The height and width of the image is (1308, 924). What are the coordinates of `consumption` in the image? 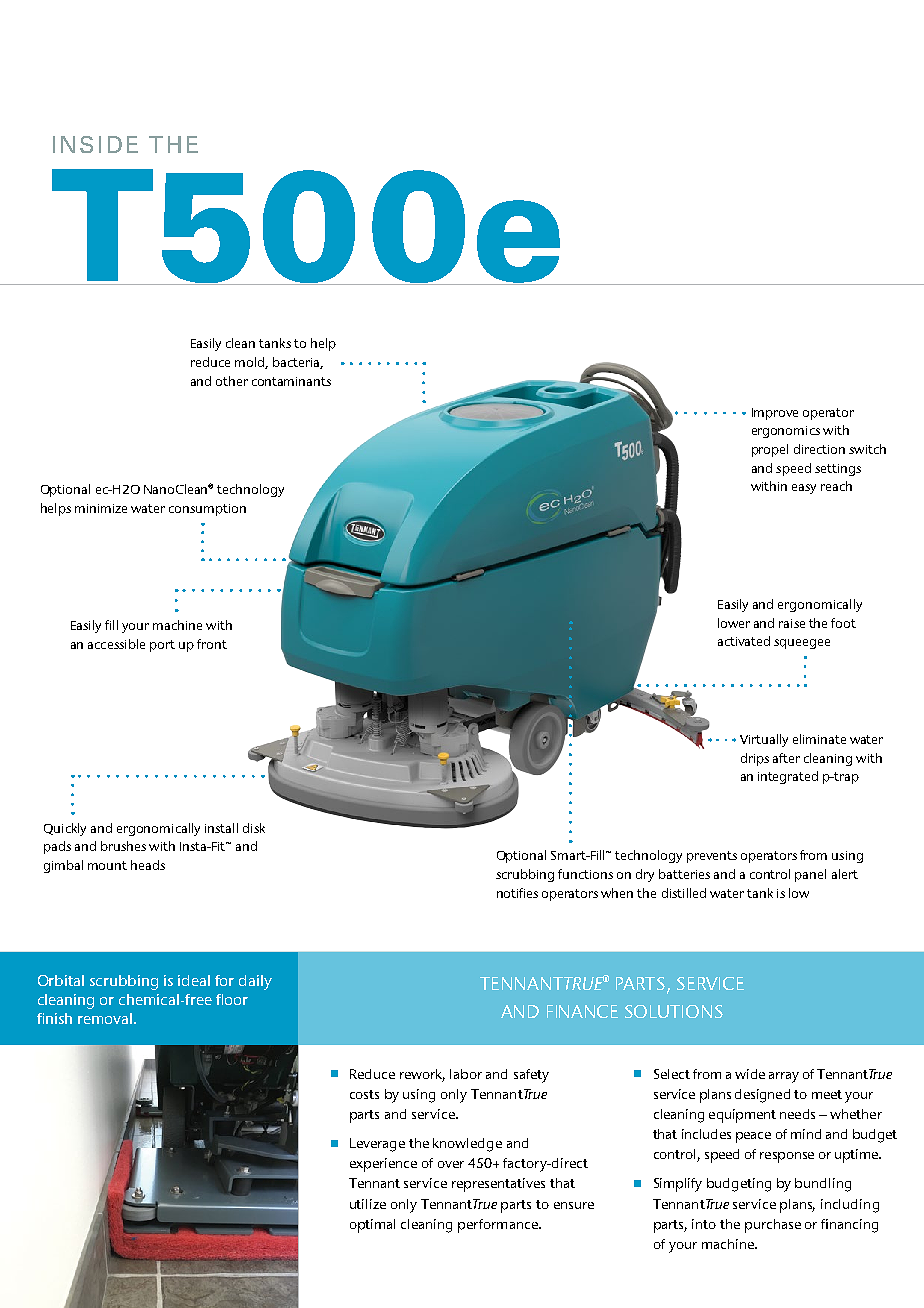 It's located at (207, 510).
